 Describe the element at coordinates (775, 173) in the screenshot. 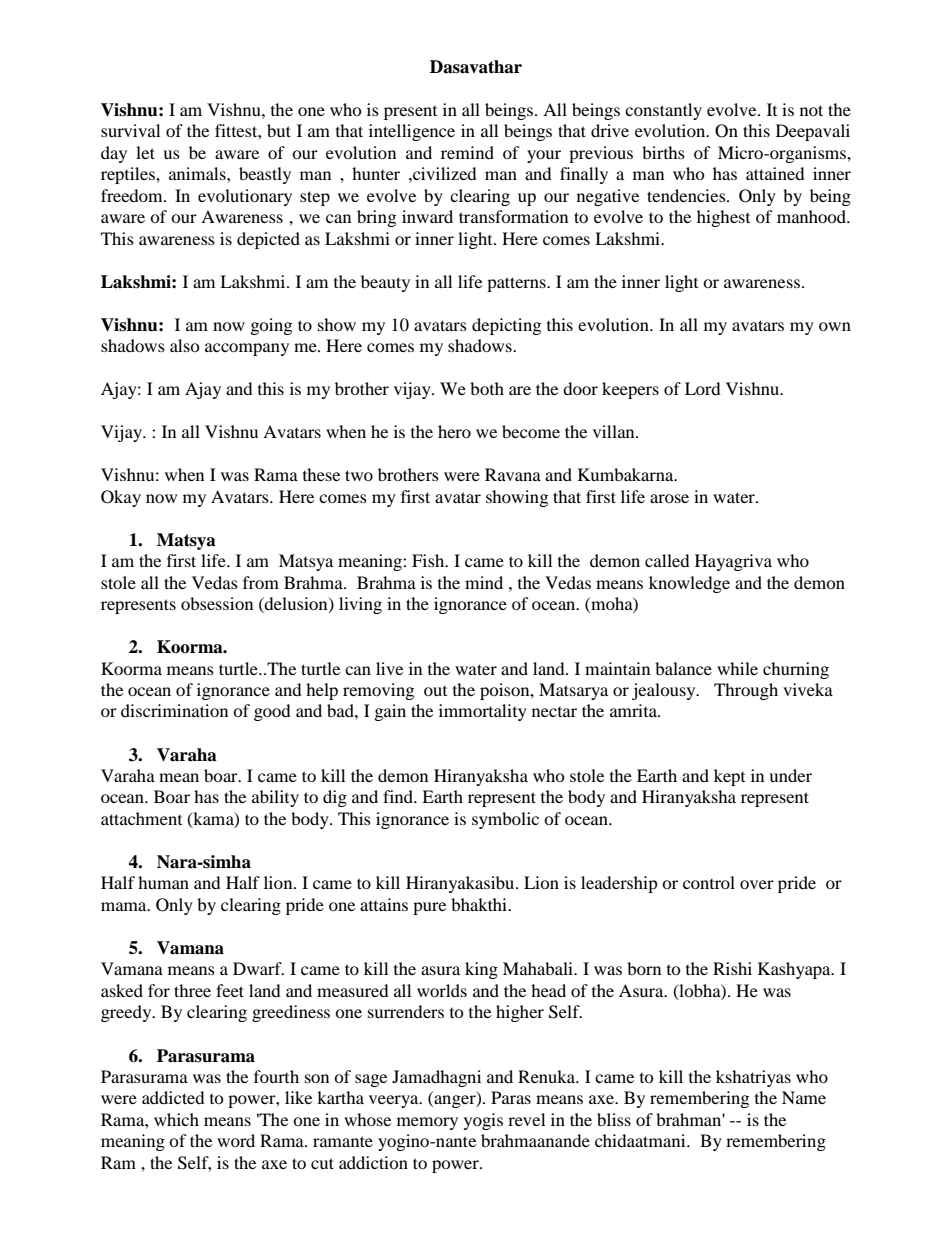

I see `attained` at that location.
